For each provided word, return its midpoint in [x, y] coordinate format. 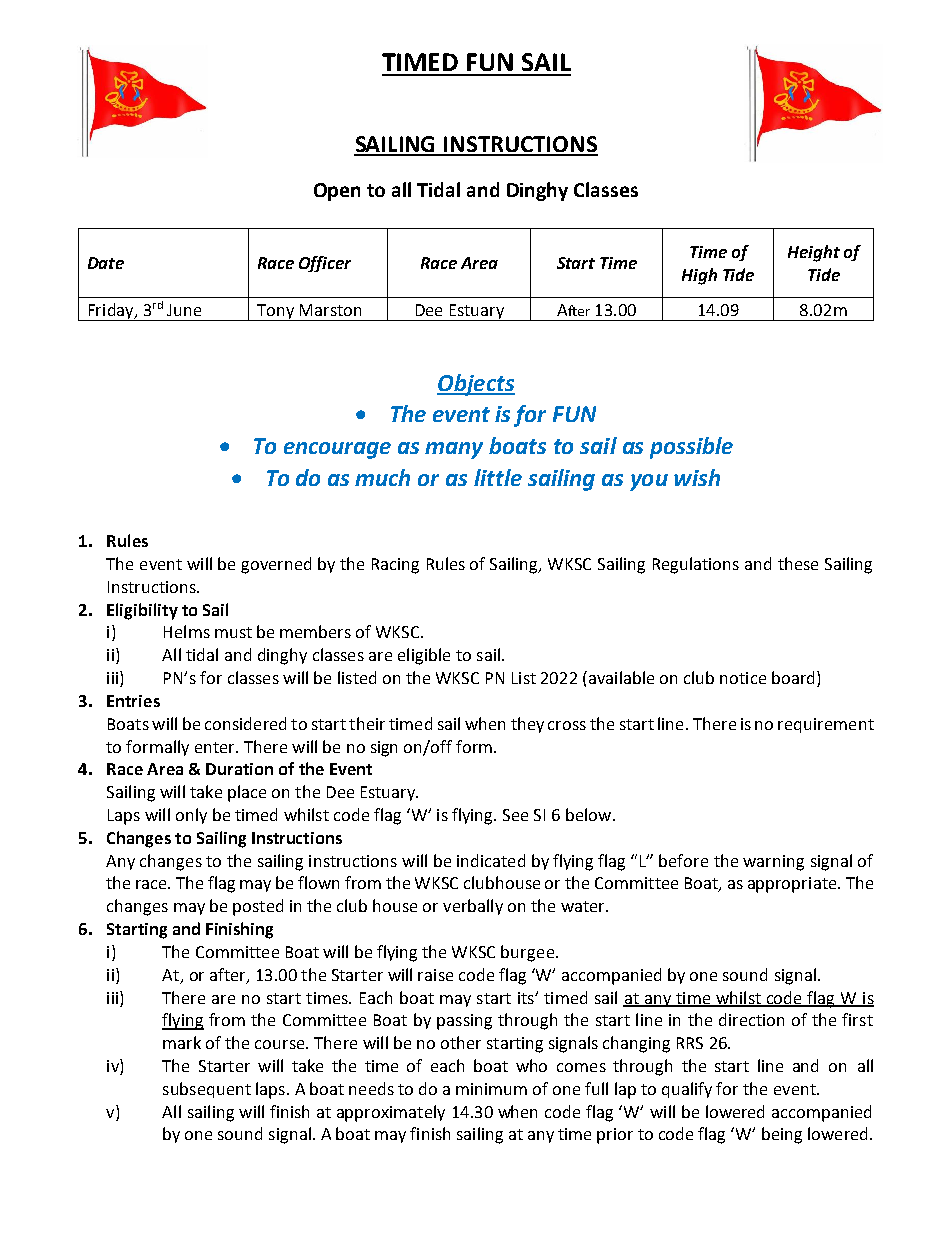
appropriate [793, 885]
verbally [473, 907]
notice [743, 678]
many [454, 450]
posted [258, 907]
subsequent [207, 1090]
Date [106, 263]
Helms [187, 631]
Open [337, 192]
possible [691, 448]
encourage [337, 450]
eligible [424, 656]
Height [814, 253]
